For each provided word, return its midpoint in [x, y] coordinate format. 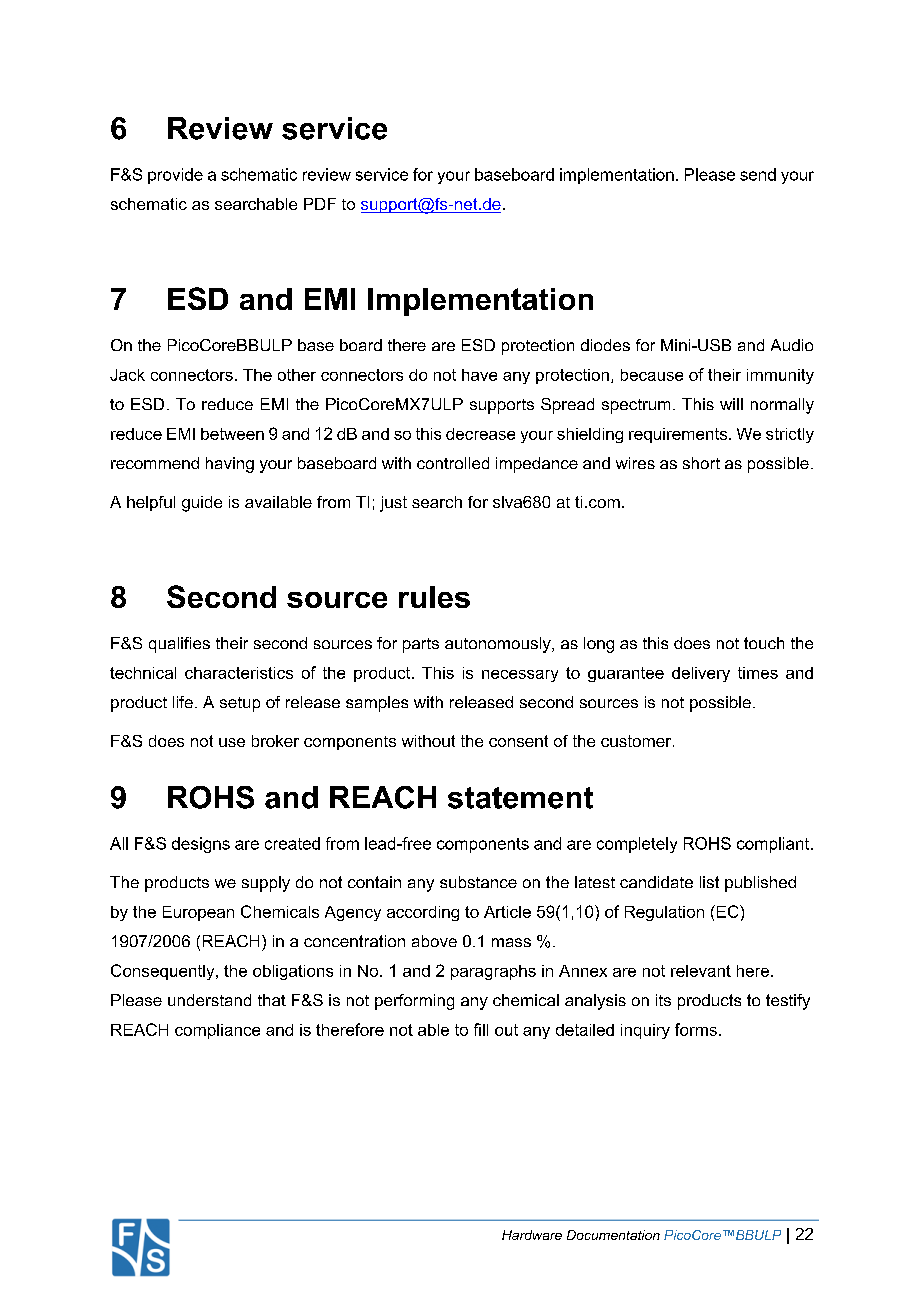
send [758, 174]
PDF [320, 204]
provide [175, 176]
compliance [217, 1031]
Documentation [613, 1235]
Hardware [532, 1235]
